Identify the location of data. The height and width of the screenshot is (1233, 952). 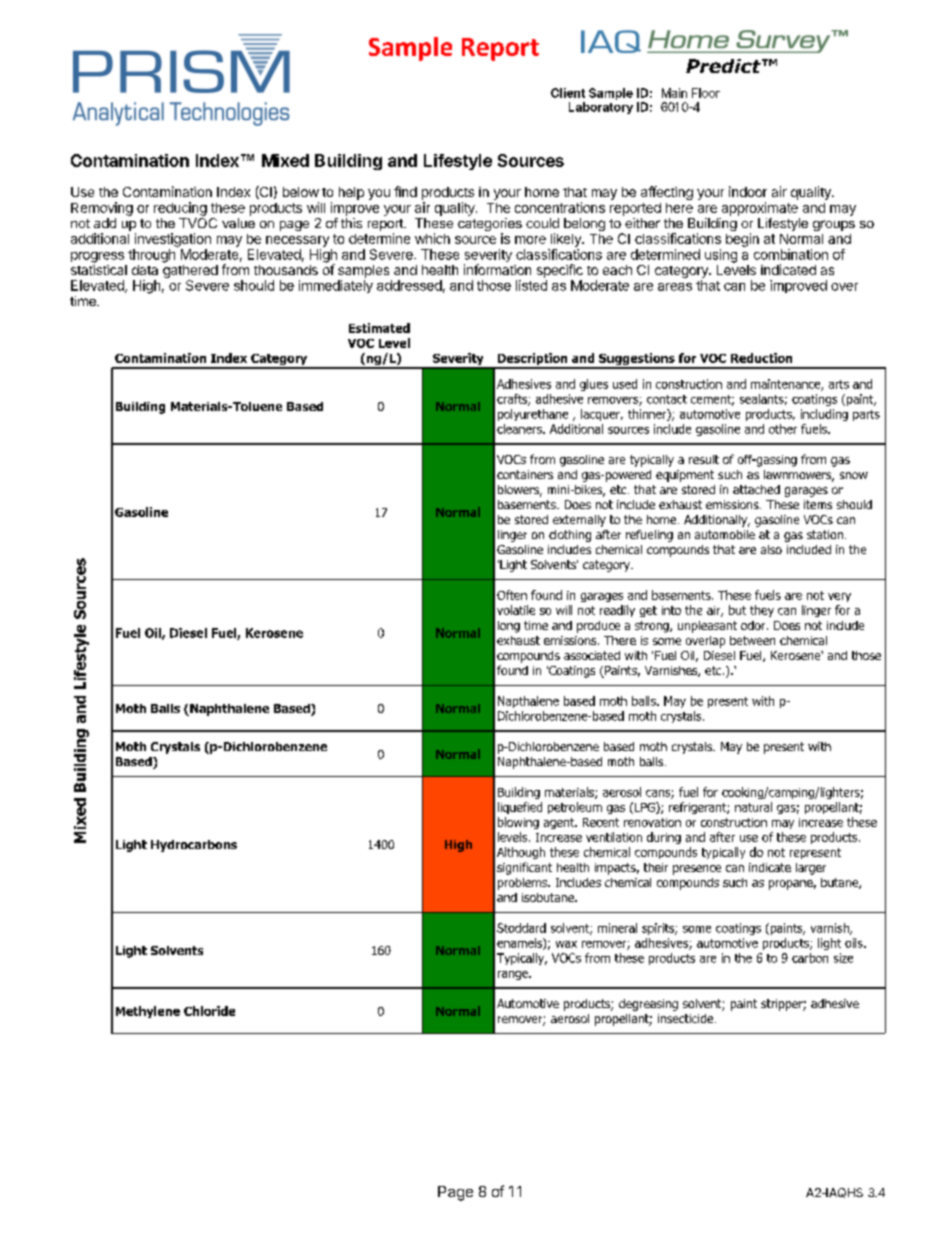
(145, 270).
